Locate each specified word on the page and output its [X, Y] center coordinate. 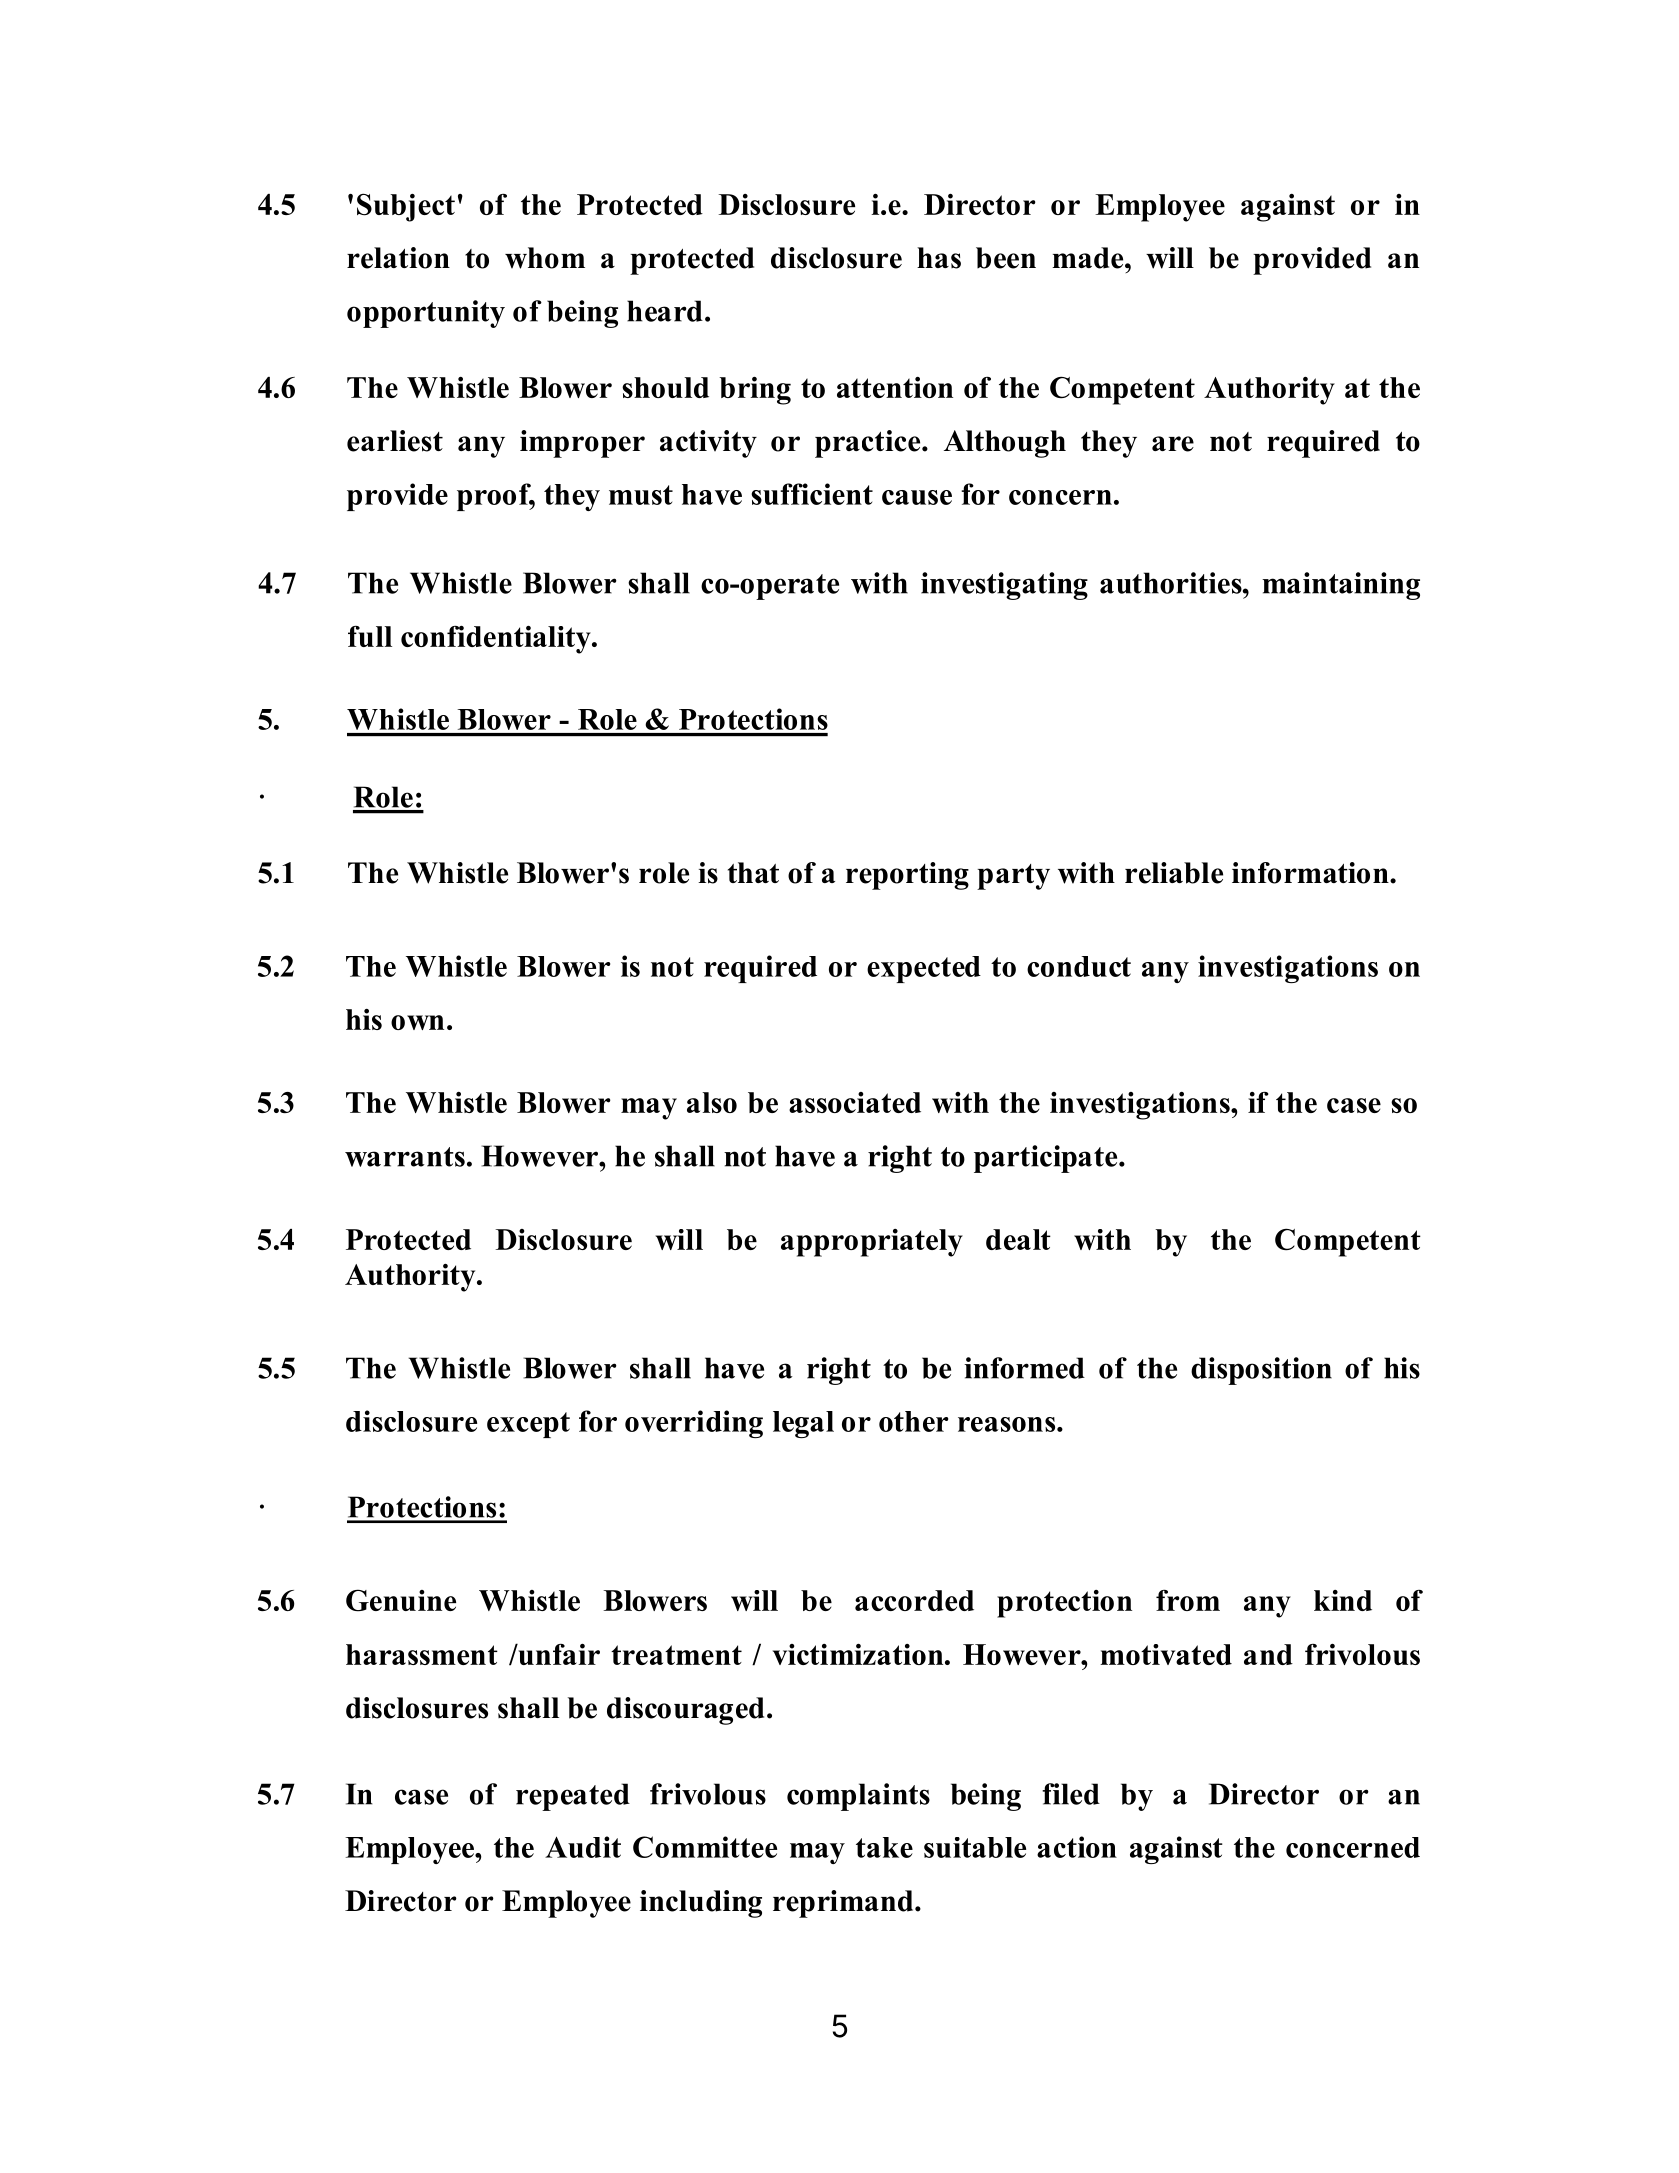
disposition [1261, 1371]
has [939, 258]
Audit [583, 1847]
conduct [1079, 966]
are [1173, 444]
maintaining [1341, 586]
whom [545, 258]
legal [803, 1424]
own [417, 1022]
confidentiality [497, 639]
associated [855, 1102]
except [528, 1425]
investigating [1004, 586]
